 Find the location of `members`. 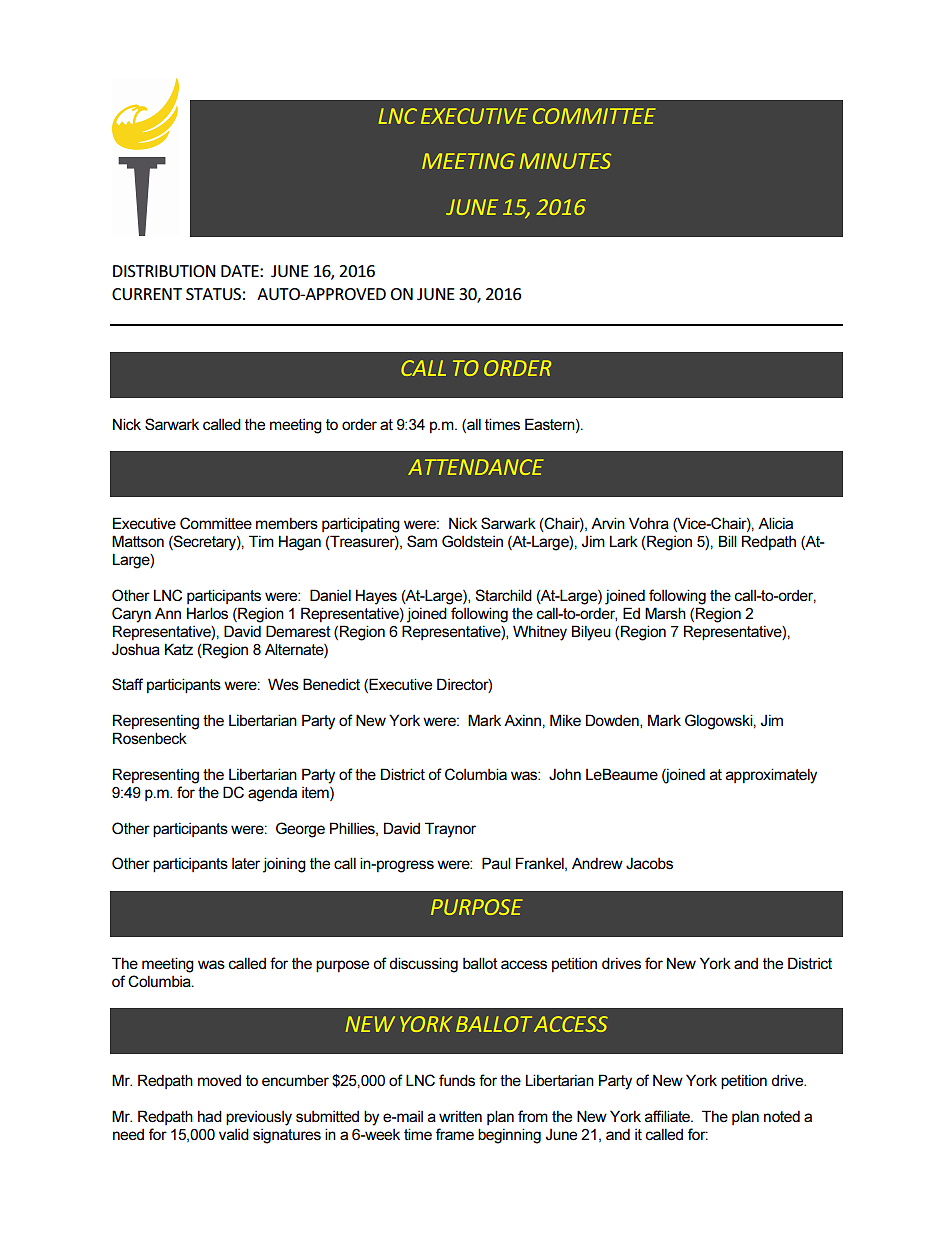

members is located at coordinates (287, 523).
